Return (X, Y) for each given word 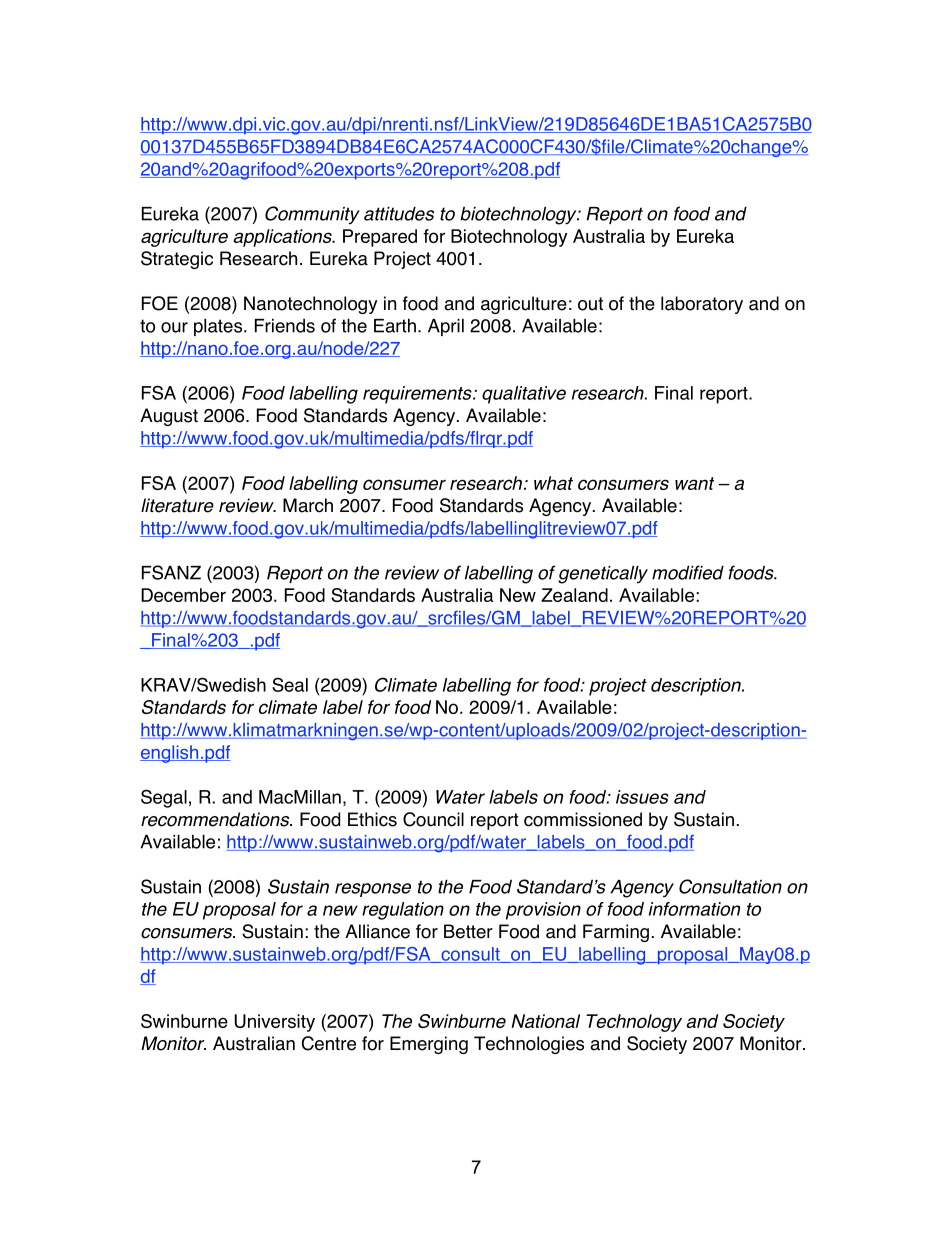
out (590, 304)
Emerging (429, 1045)
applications (283, 238)
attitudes (399, 213)
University (274, 1023)
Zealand (574, 595)
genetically (603, 575)
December (183, 595)
